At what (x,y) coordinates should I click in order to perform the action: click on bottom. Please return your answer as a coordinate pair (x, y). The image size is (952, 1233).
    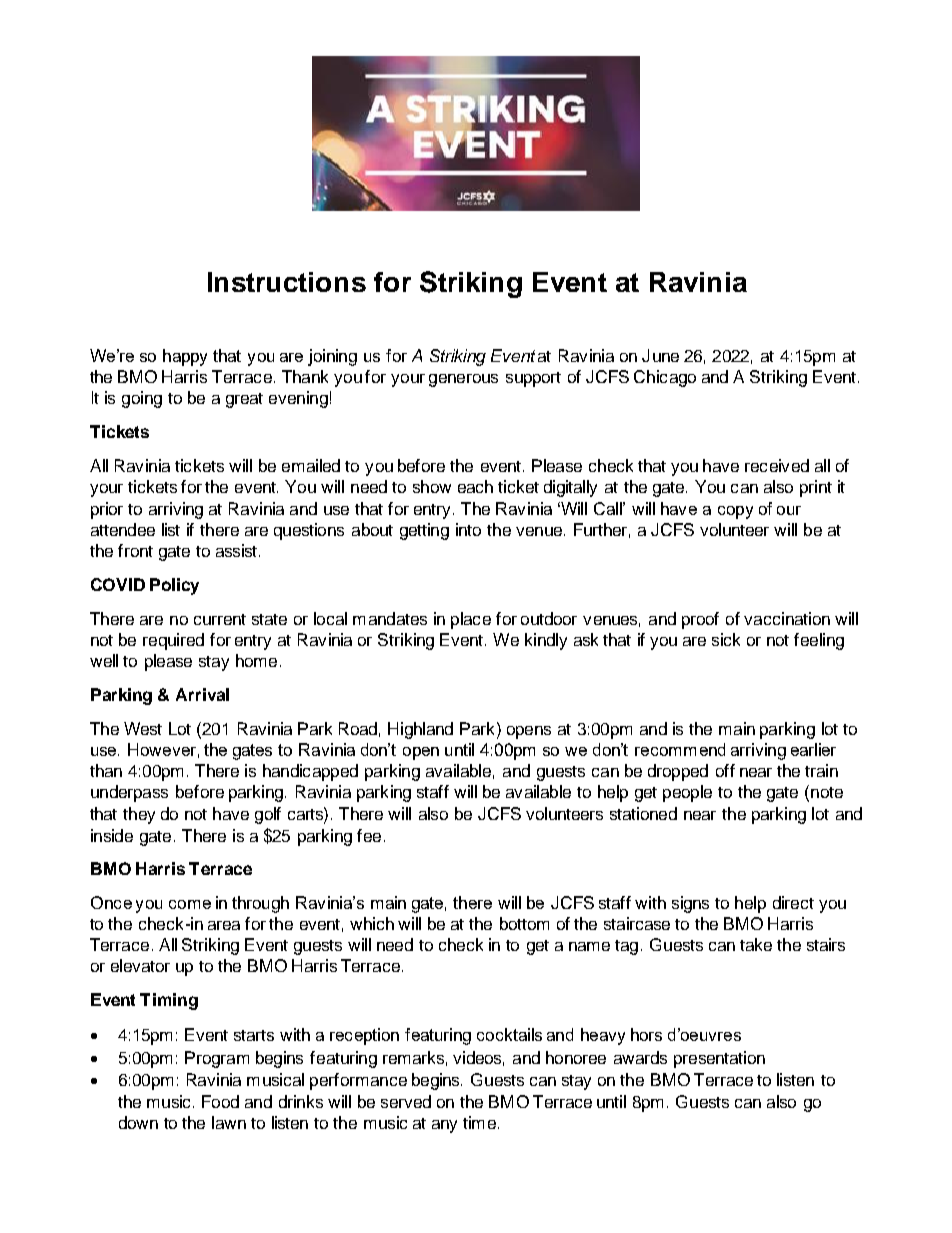
    Looking at the image, I should click on (524, 923).
